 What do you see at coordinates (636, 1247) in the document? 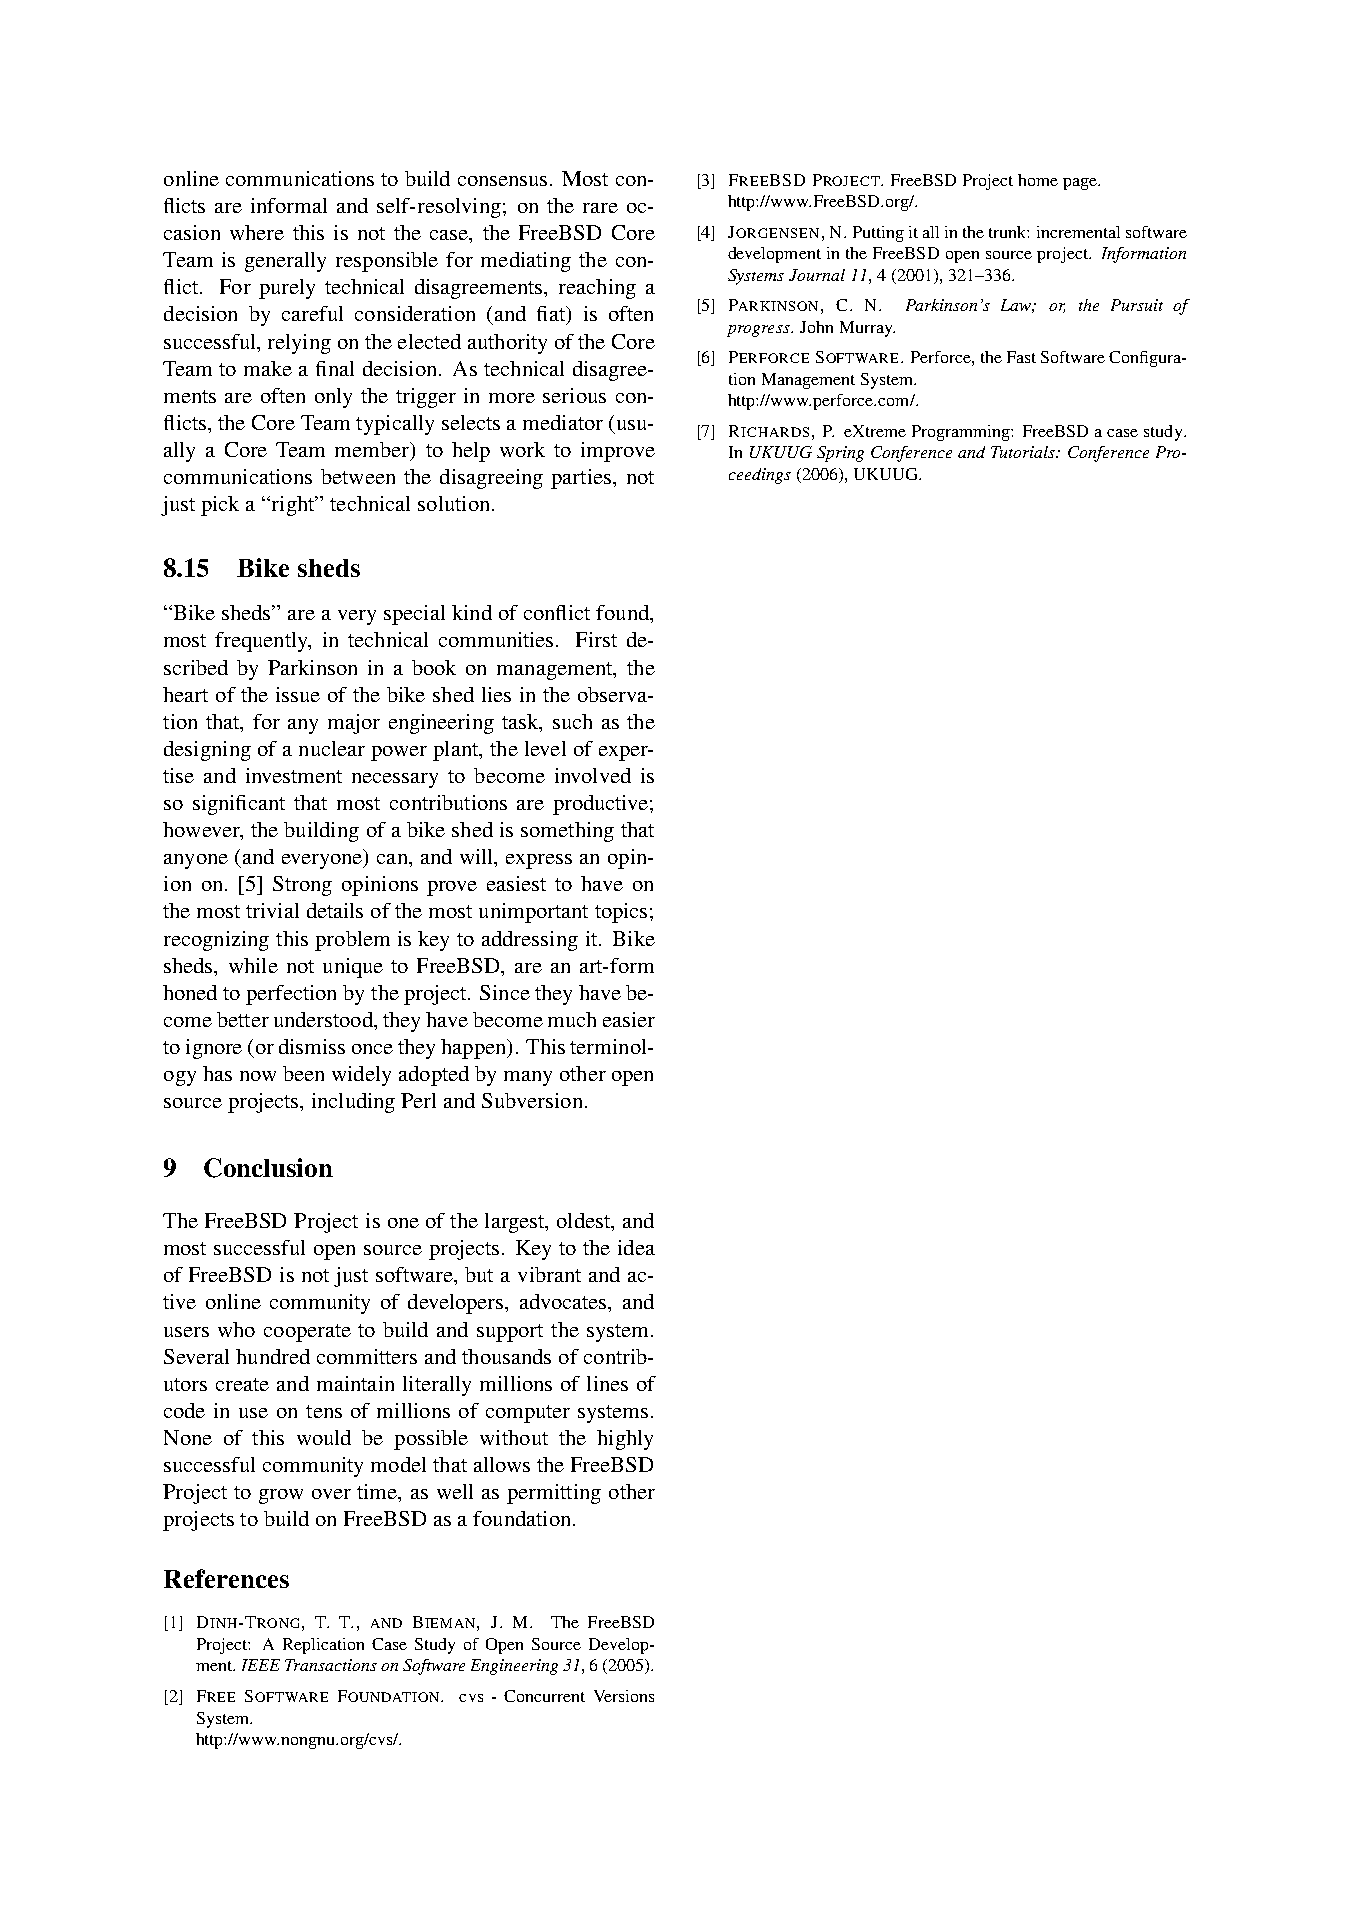
I see `idea` at bounding box center [636, 1247].
